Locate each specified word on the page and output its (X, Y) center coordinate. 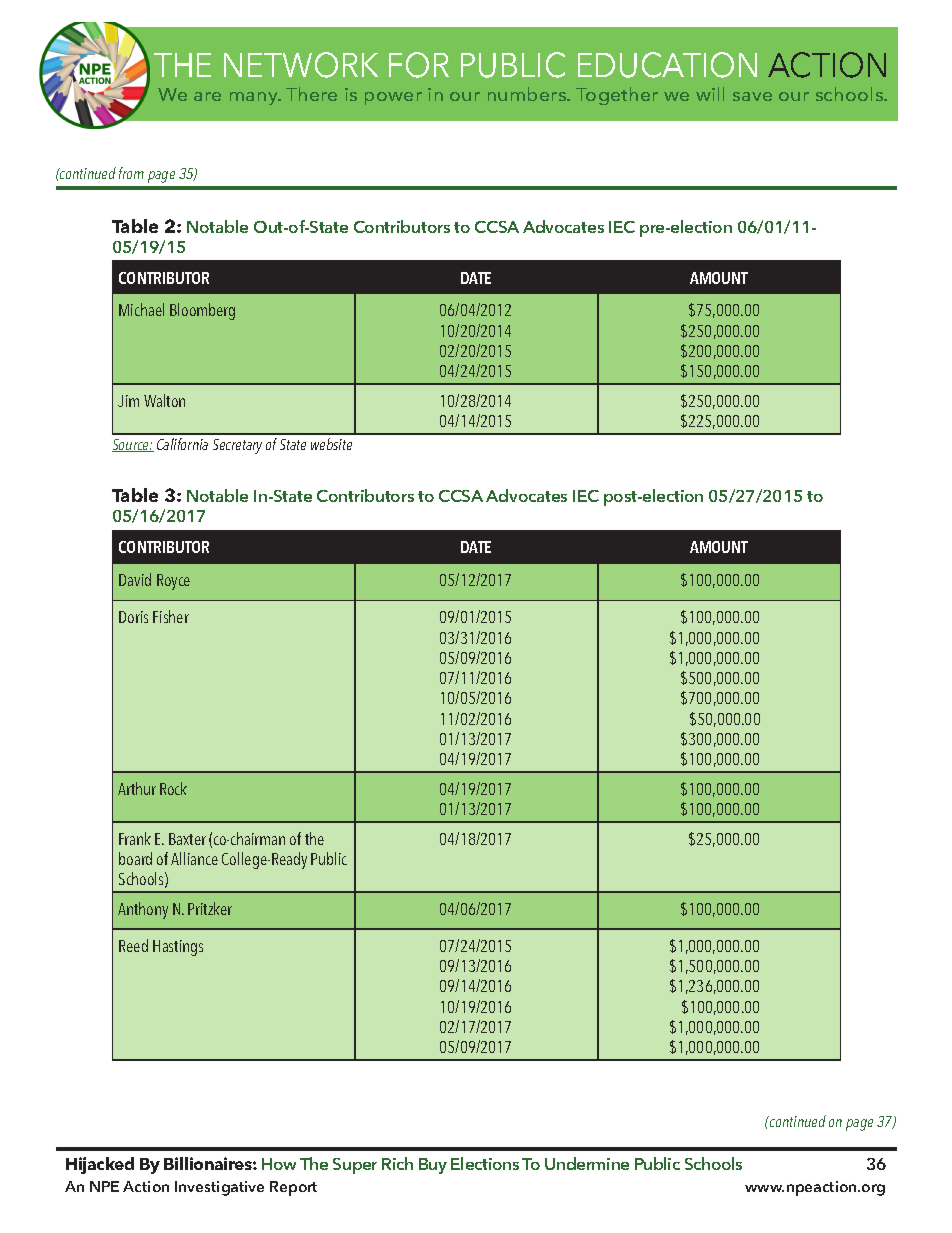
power (393, 98)
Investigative (219, 1188)
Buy (433, 1166)
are (207, 96)
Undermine (587, 1163)
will (710, 94)
